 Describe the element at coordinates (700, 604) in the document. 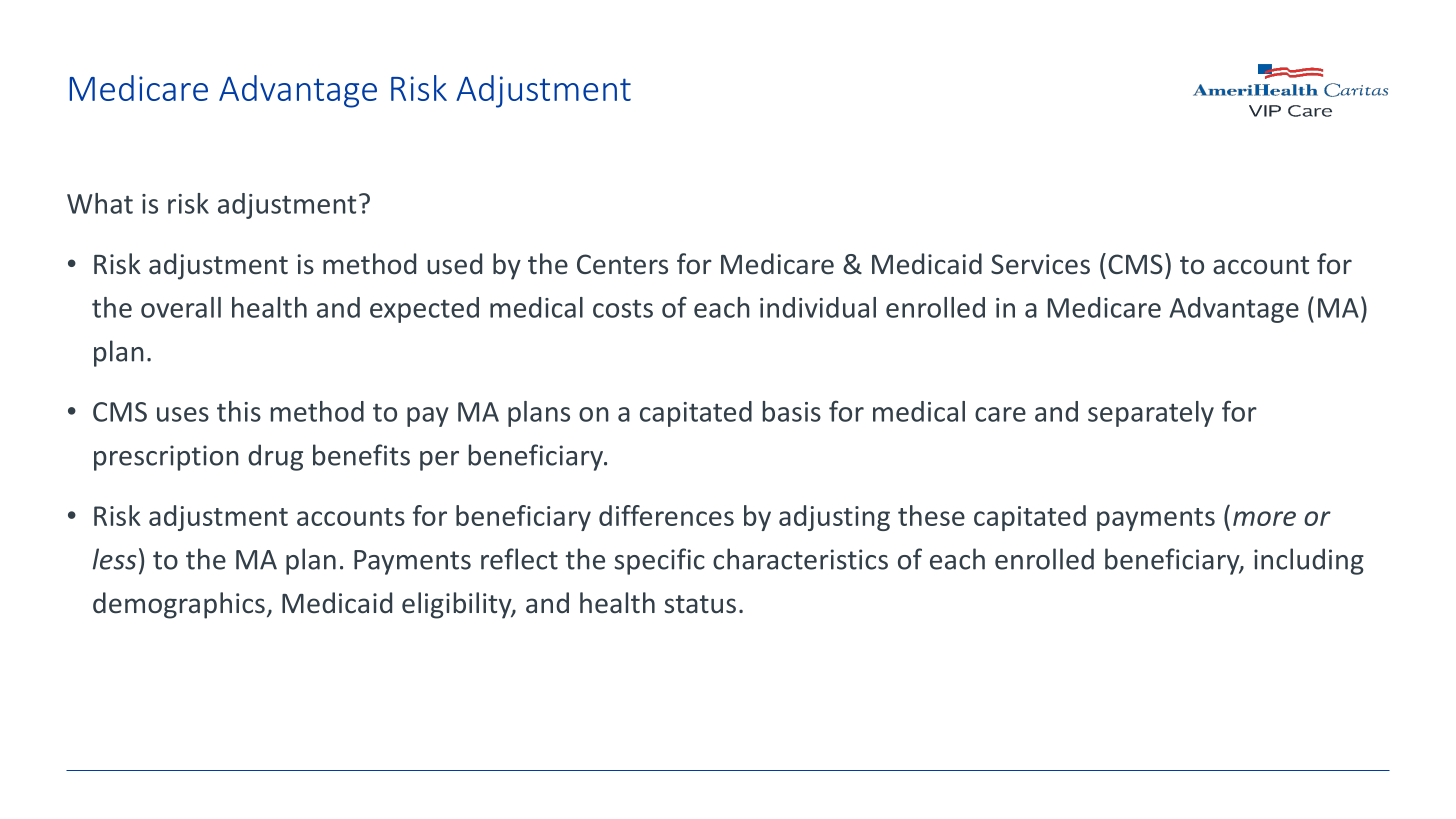

I see `status` at that location.
